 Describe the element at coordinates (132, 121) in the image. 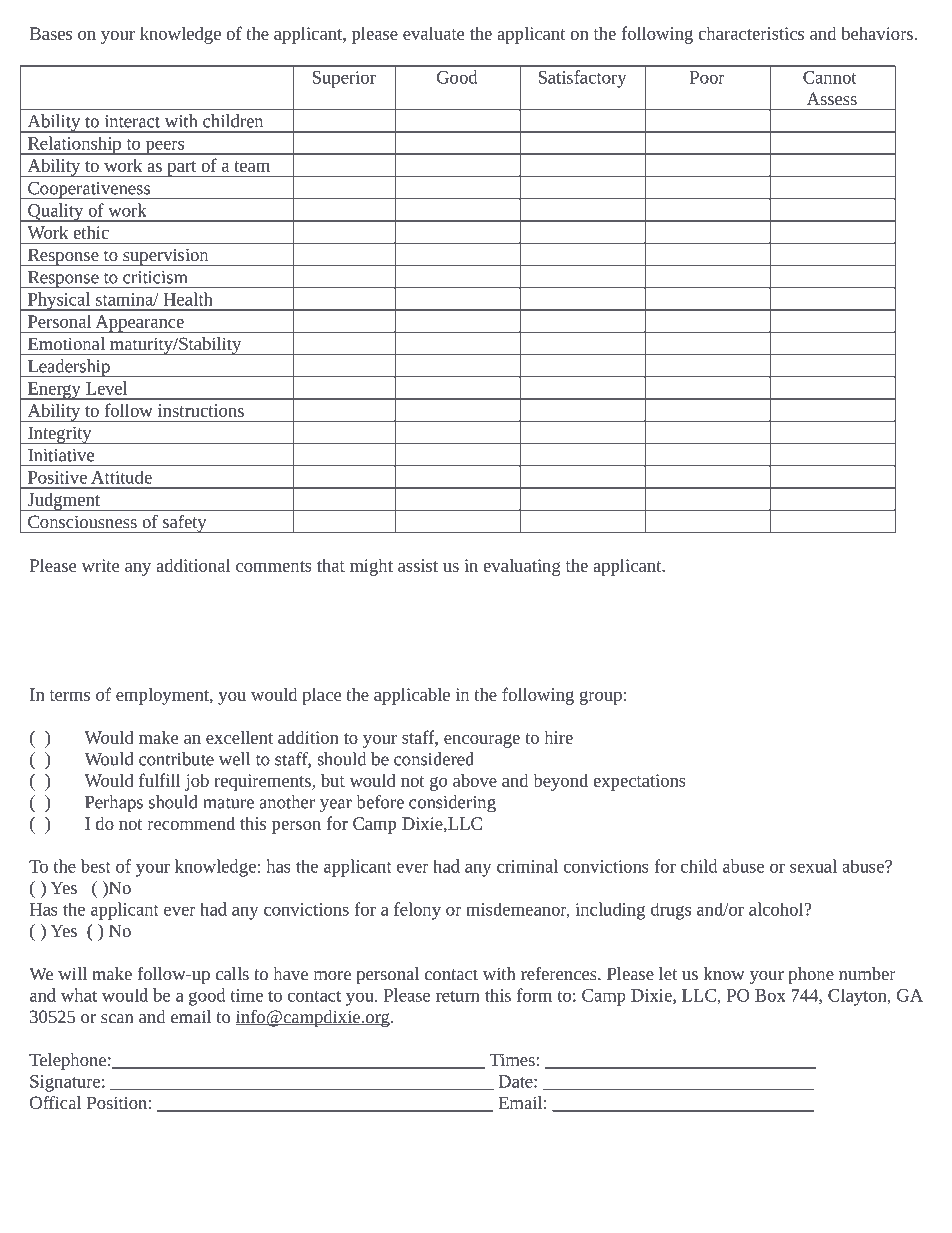

I see `interact` at that location.
